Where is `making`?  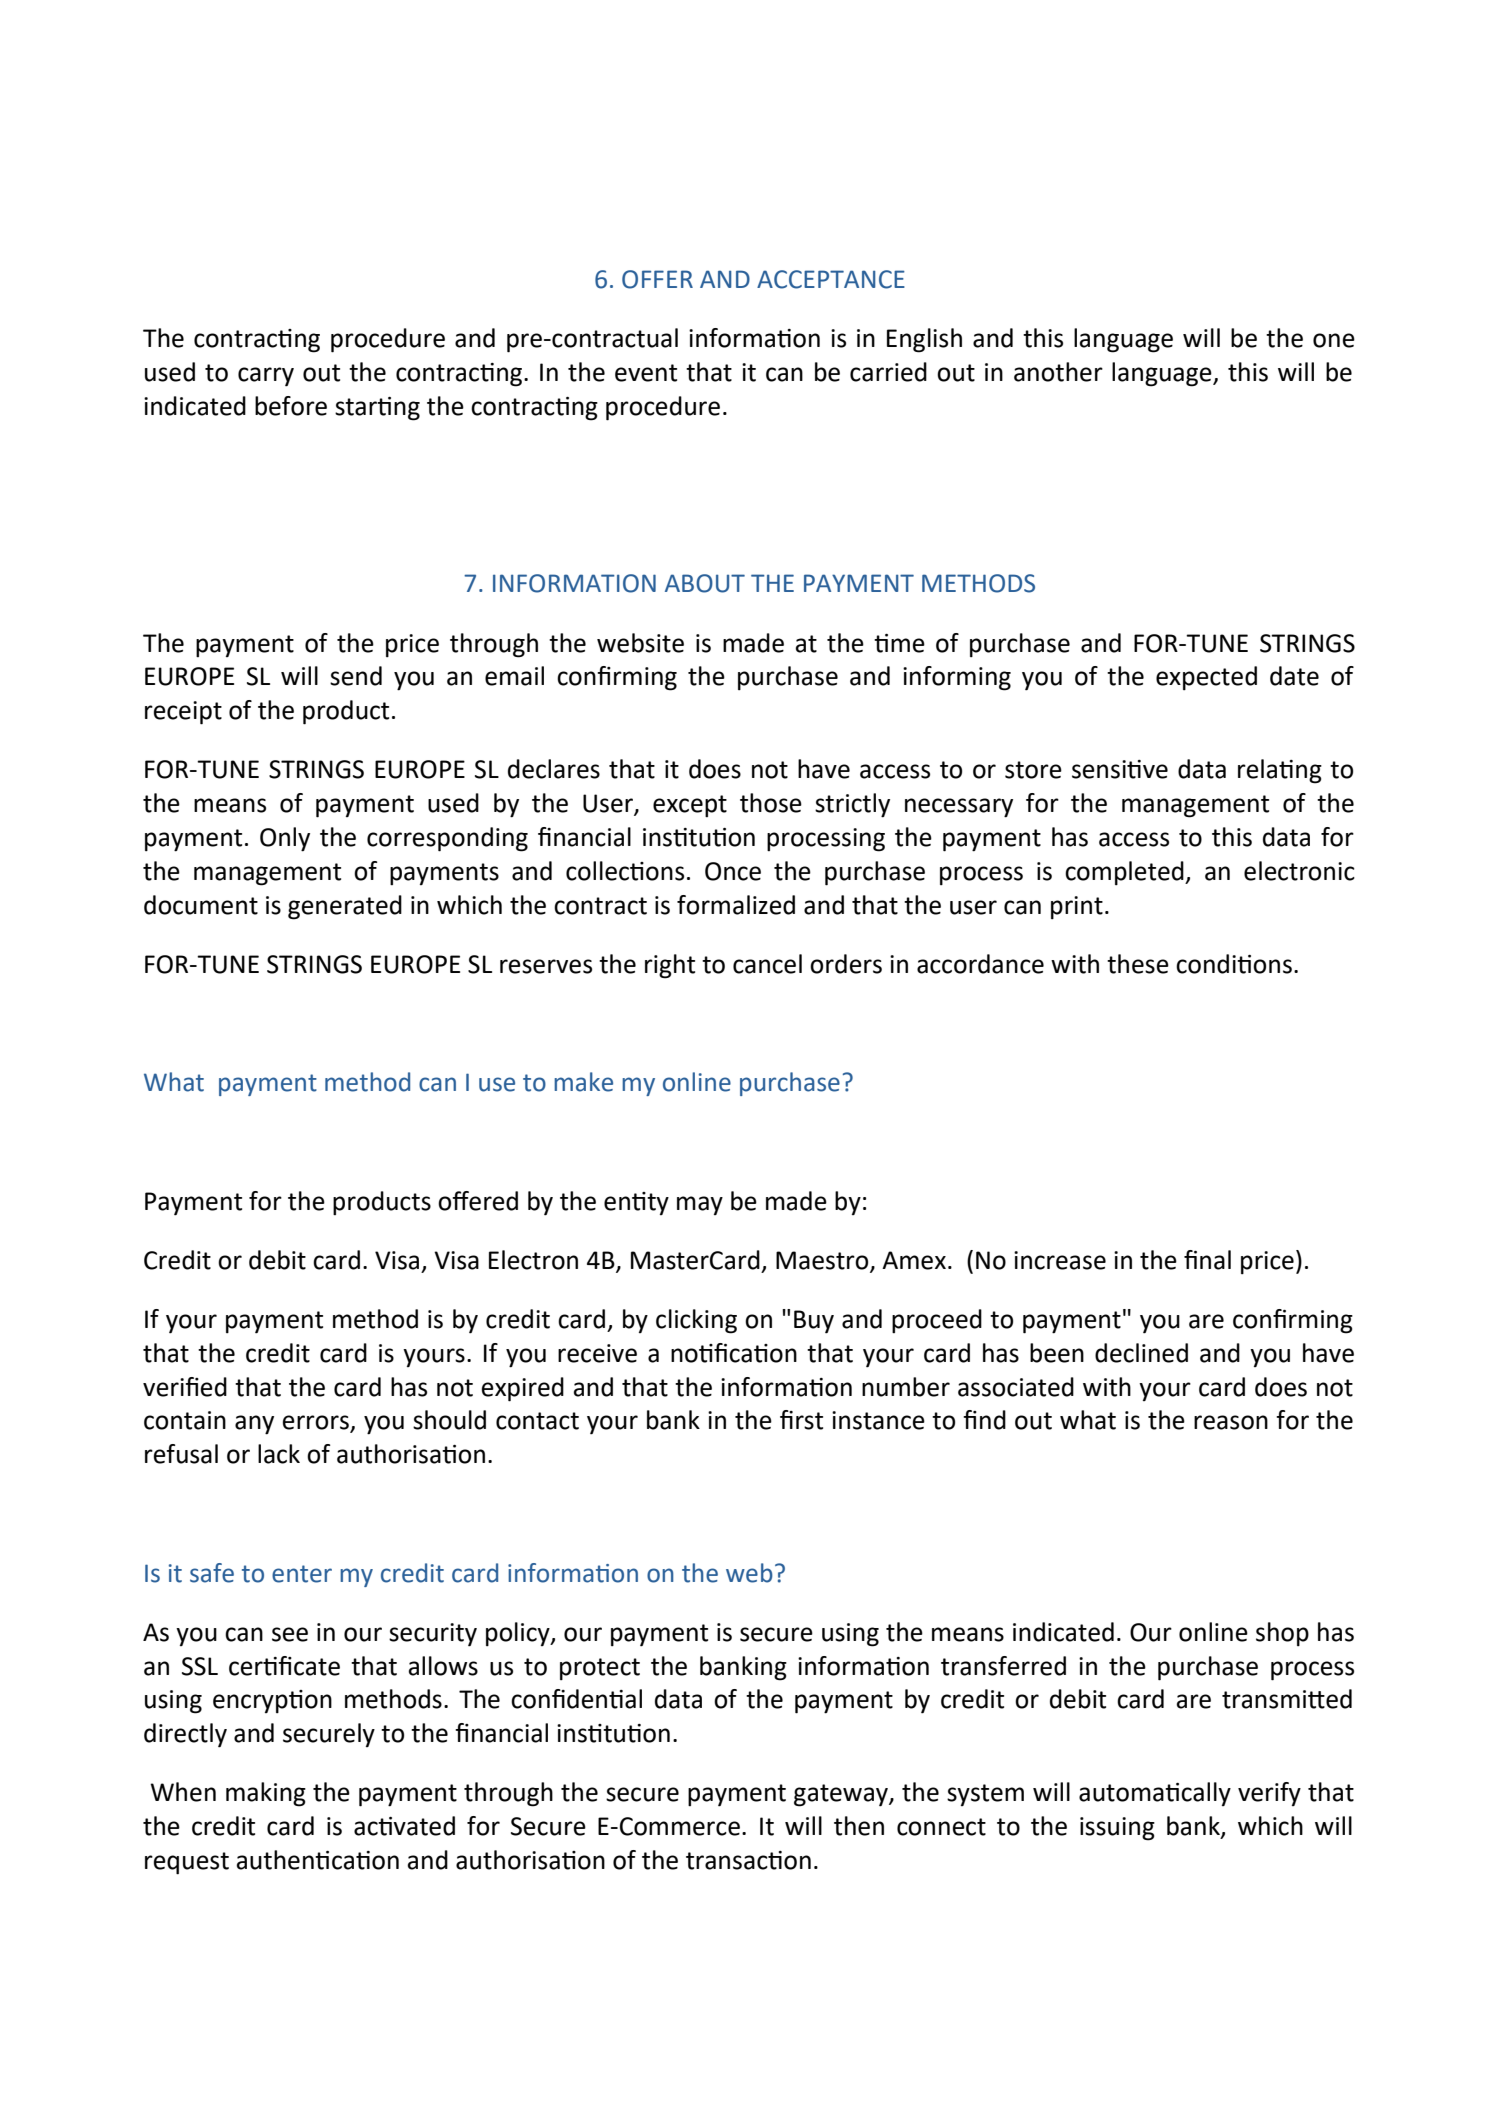 making is located at coordinates (266, 1794).
